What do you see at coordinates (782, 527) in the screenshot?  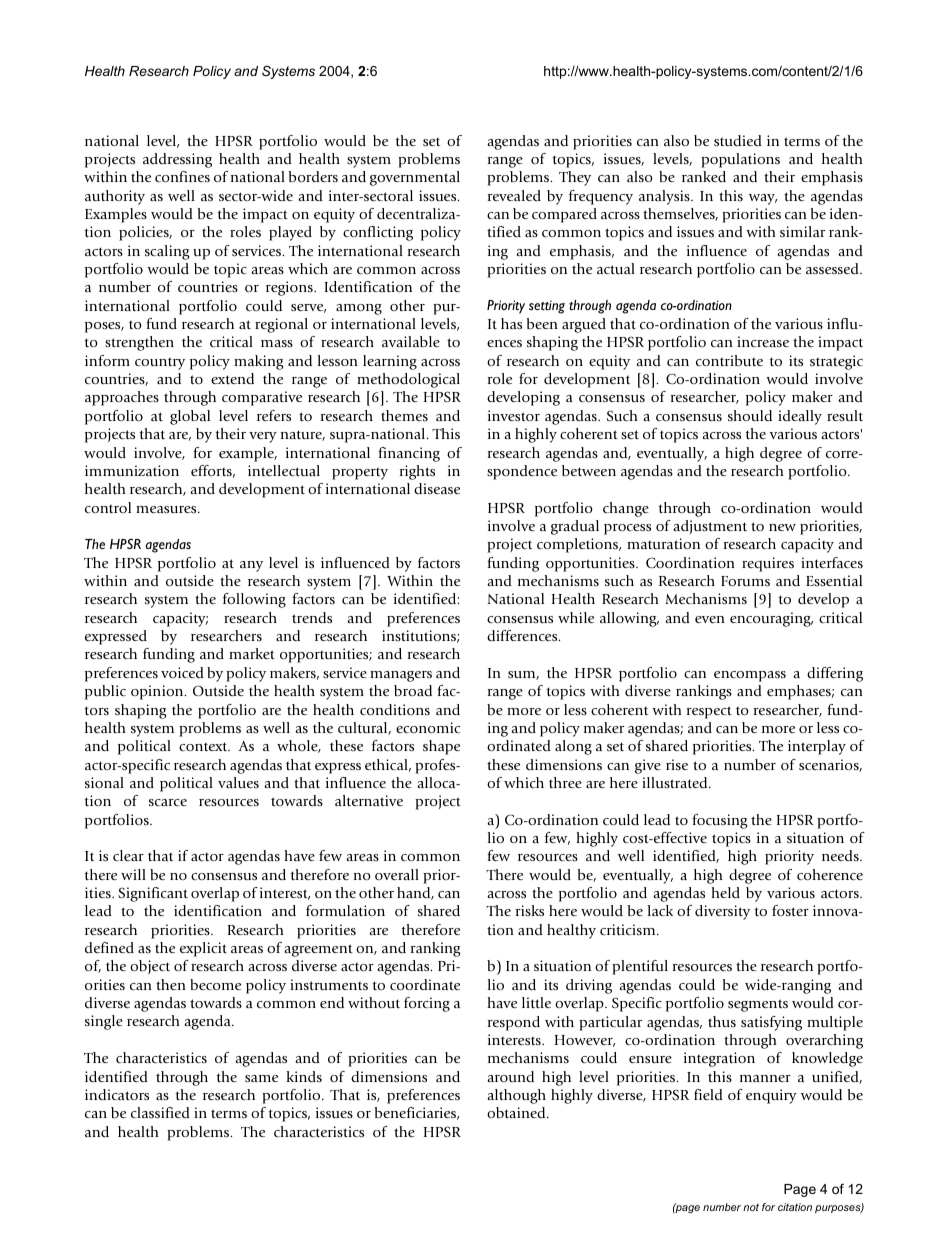 I see `new` at bounding box center [782, 527].
